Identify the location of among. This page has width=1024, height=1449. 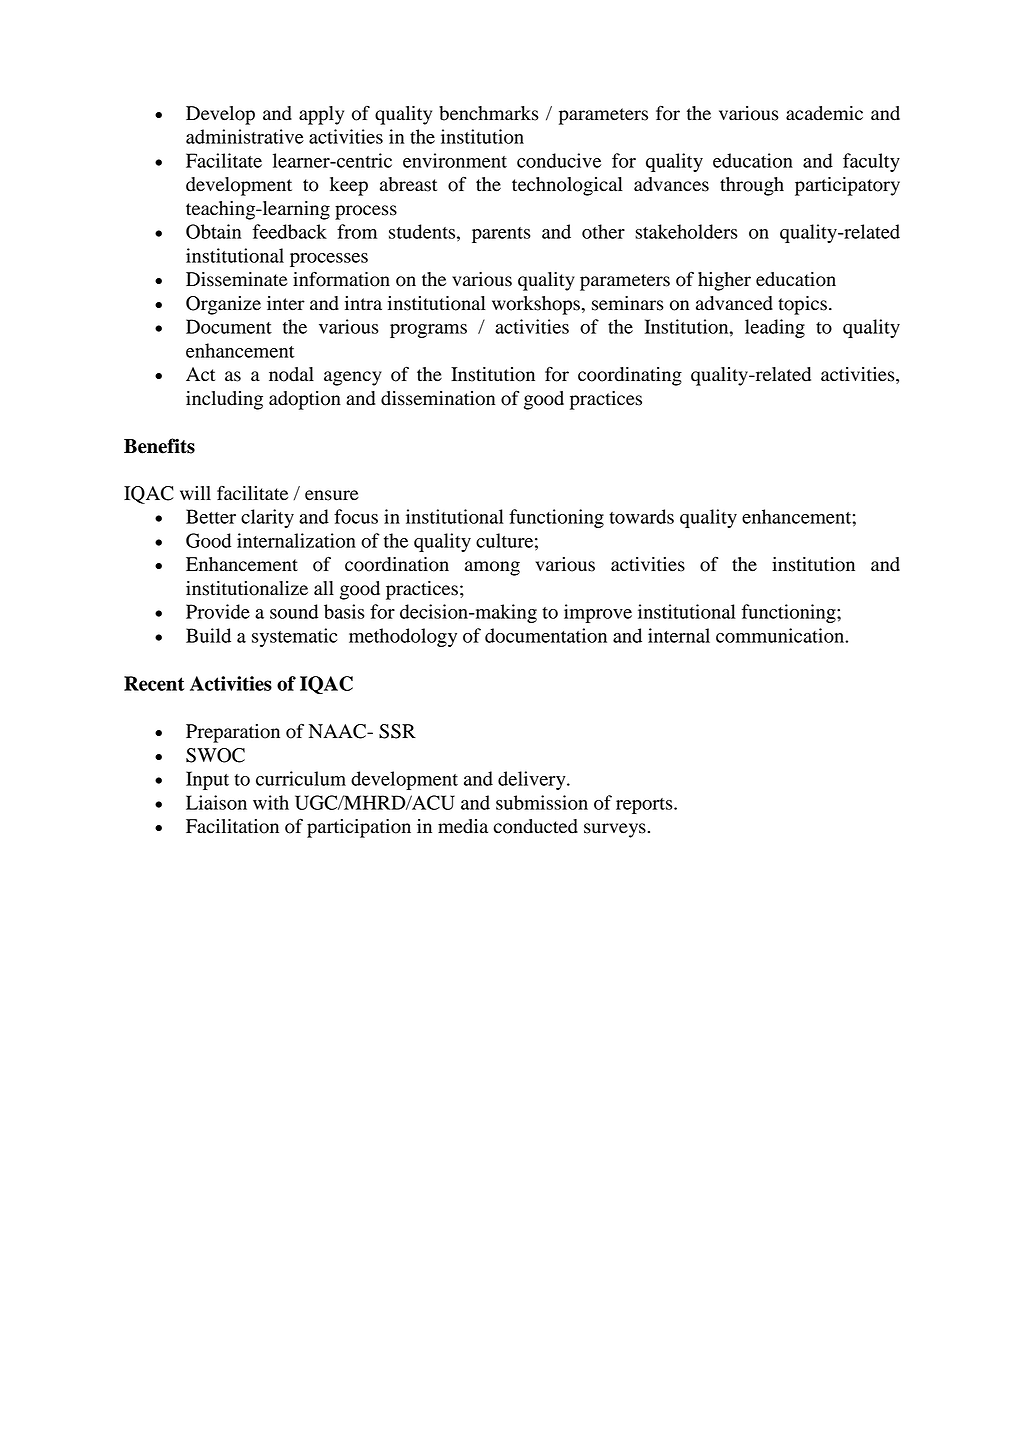
(492, 568).
